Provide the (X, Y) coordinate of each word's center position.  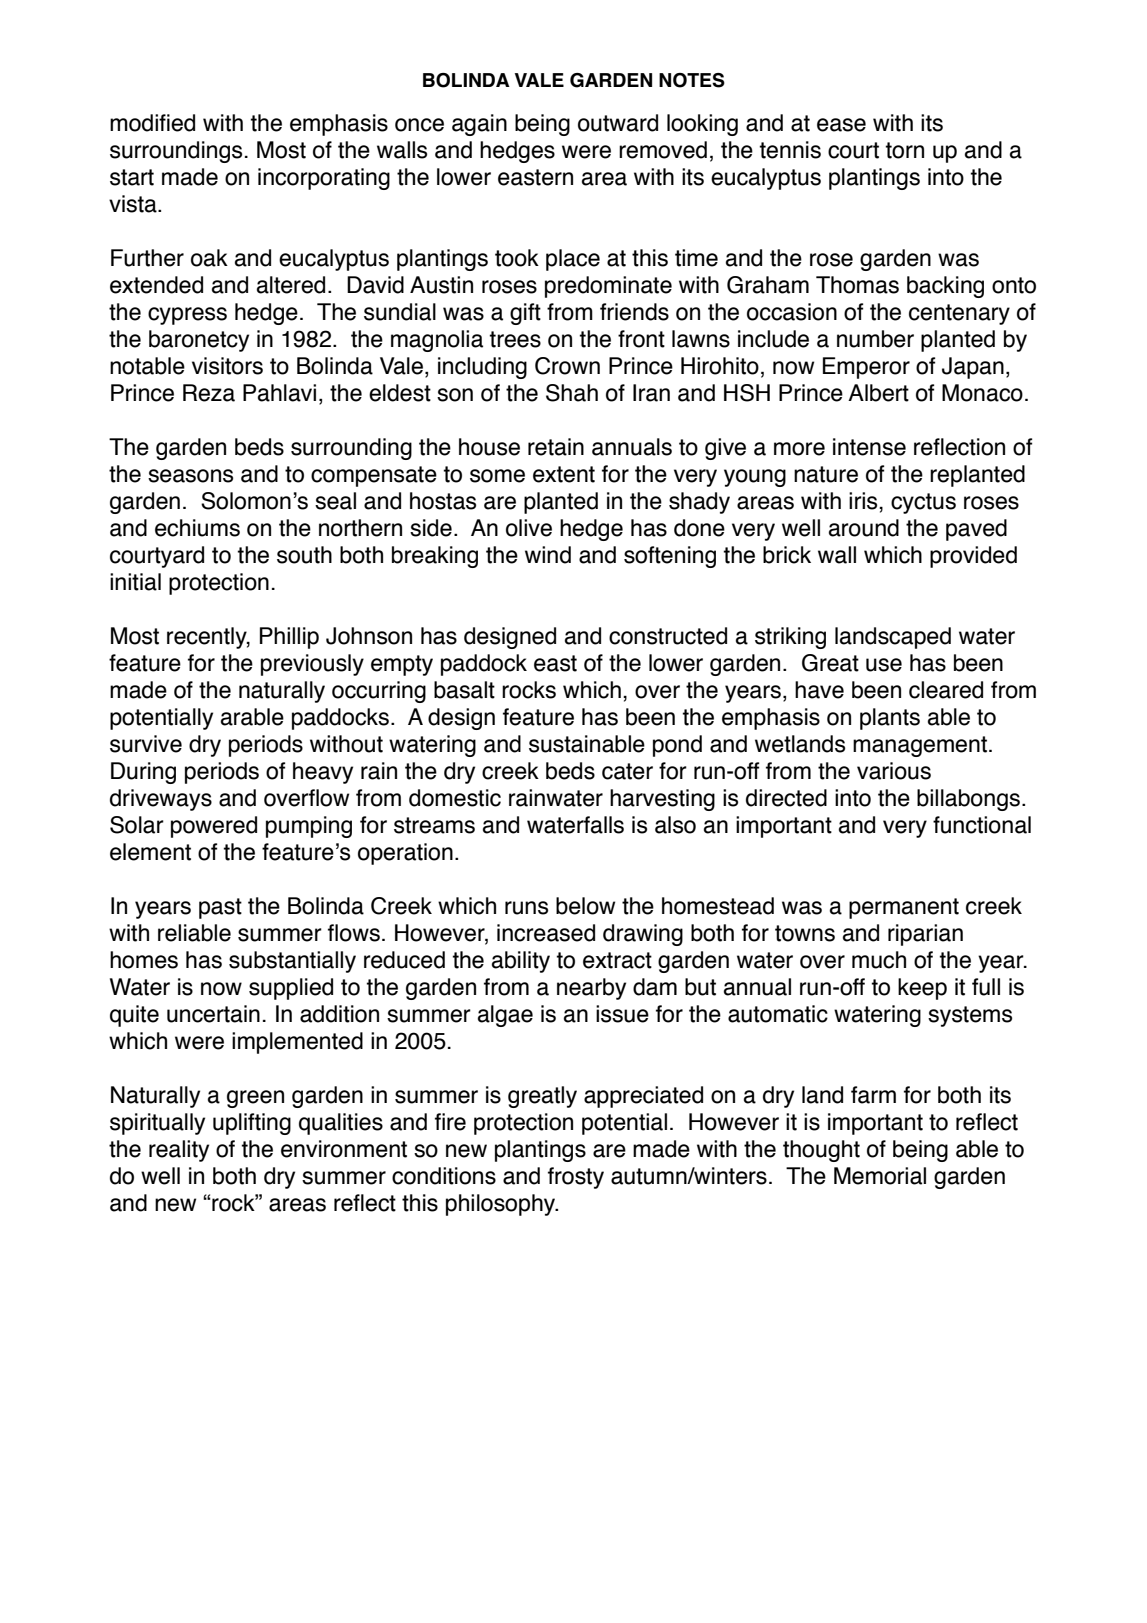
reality (179, 1151)
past (220, 908)
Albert (878, 393)
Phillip (289, 638)
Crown (567, 366)
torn (904, 150)
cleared (946, 690)
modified (152, 123)
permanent (904, 908)
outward (618, 123)
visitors (227, 366)
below (585, 906)
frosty (576, 1178)
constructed (668, 636)
